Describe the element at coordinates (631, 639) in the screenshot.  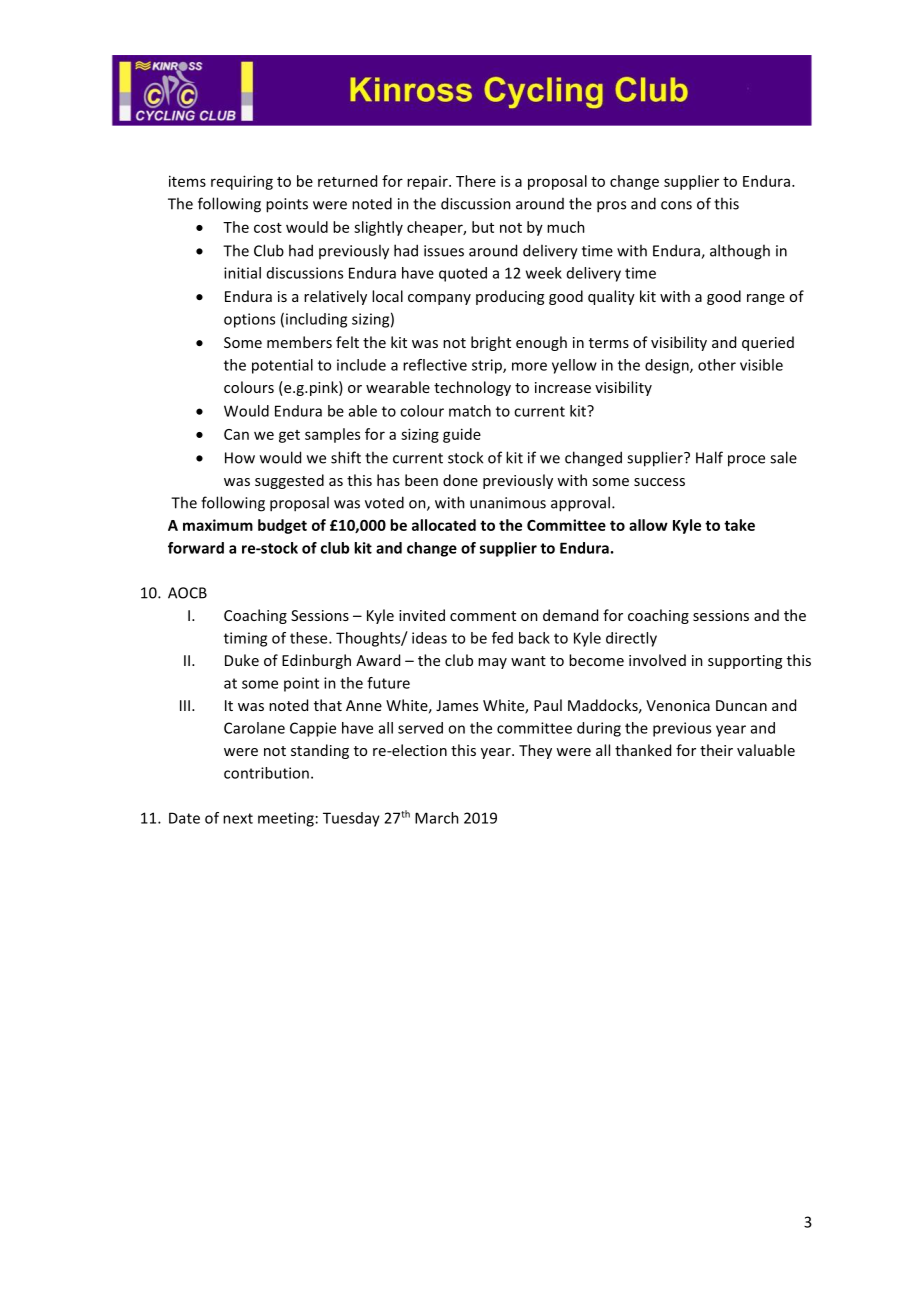
I see `directly` at that location.
